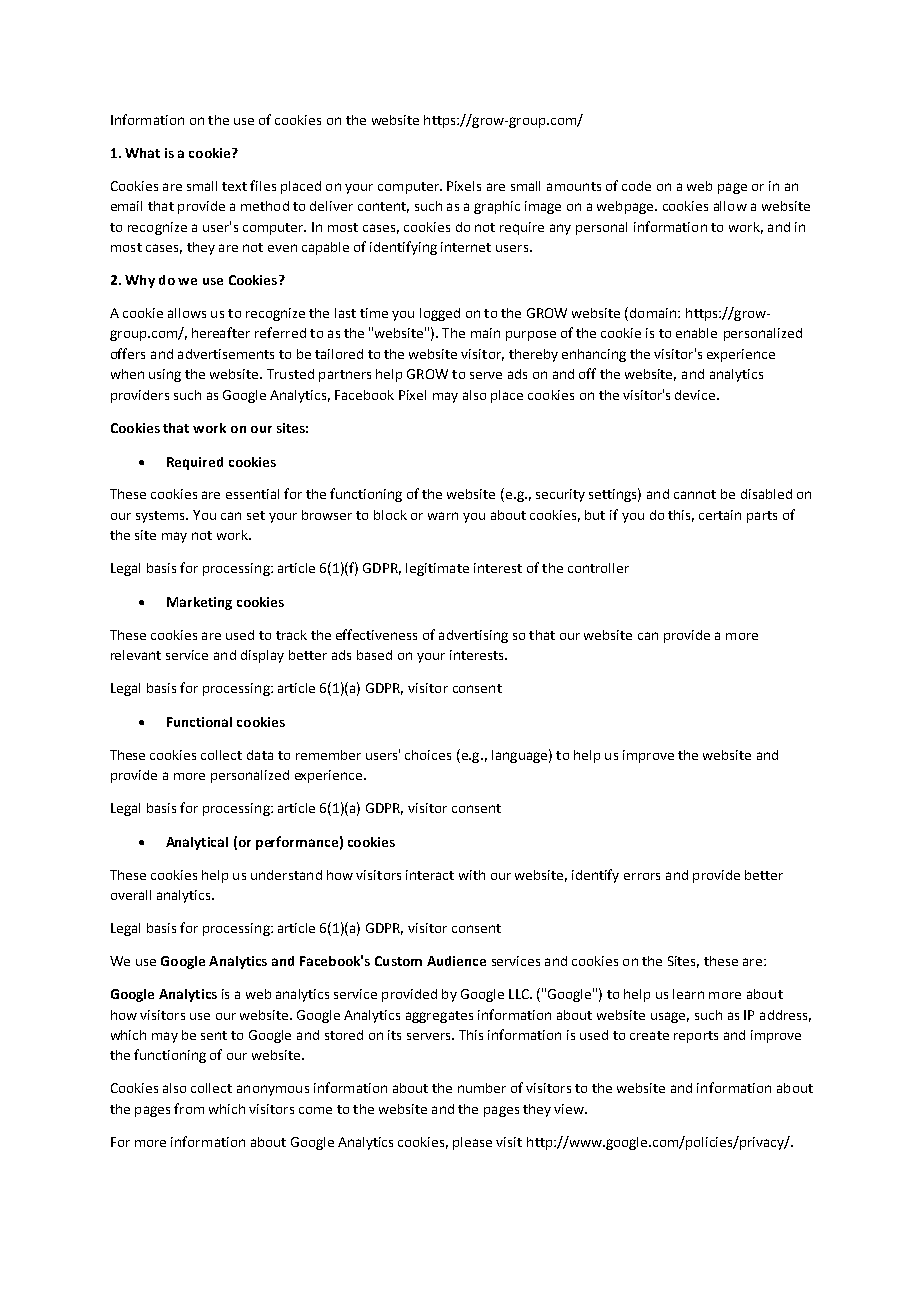  Describe the element at coordinates (189, 1108) in the screenshot. I see `from` at that location.
